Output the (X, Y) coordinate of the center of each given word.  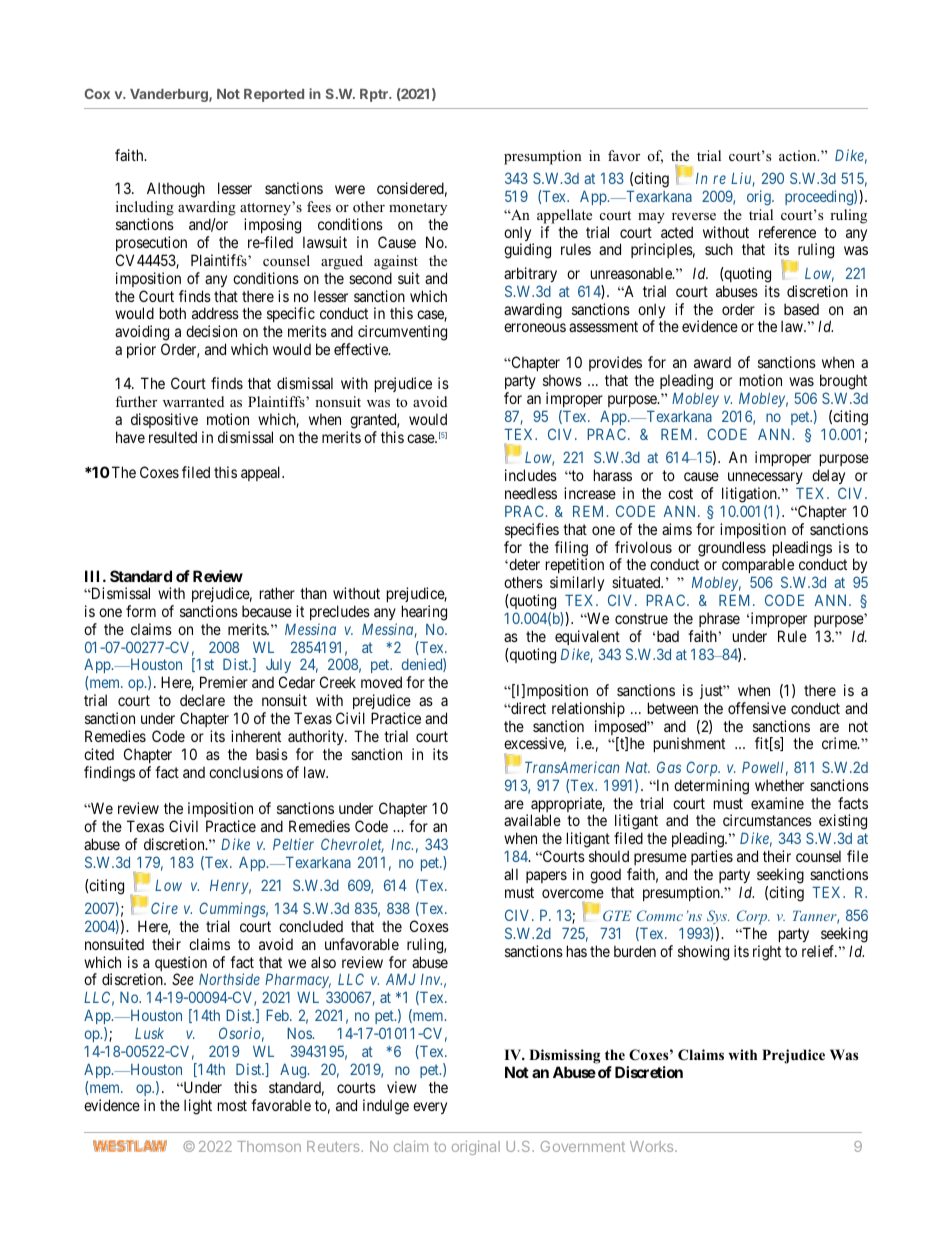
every (430, 1108)
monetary (418, 209)
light (198, 1107)
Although (176, 190)
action (799, 155)
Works (653, 1146)
